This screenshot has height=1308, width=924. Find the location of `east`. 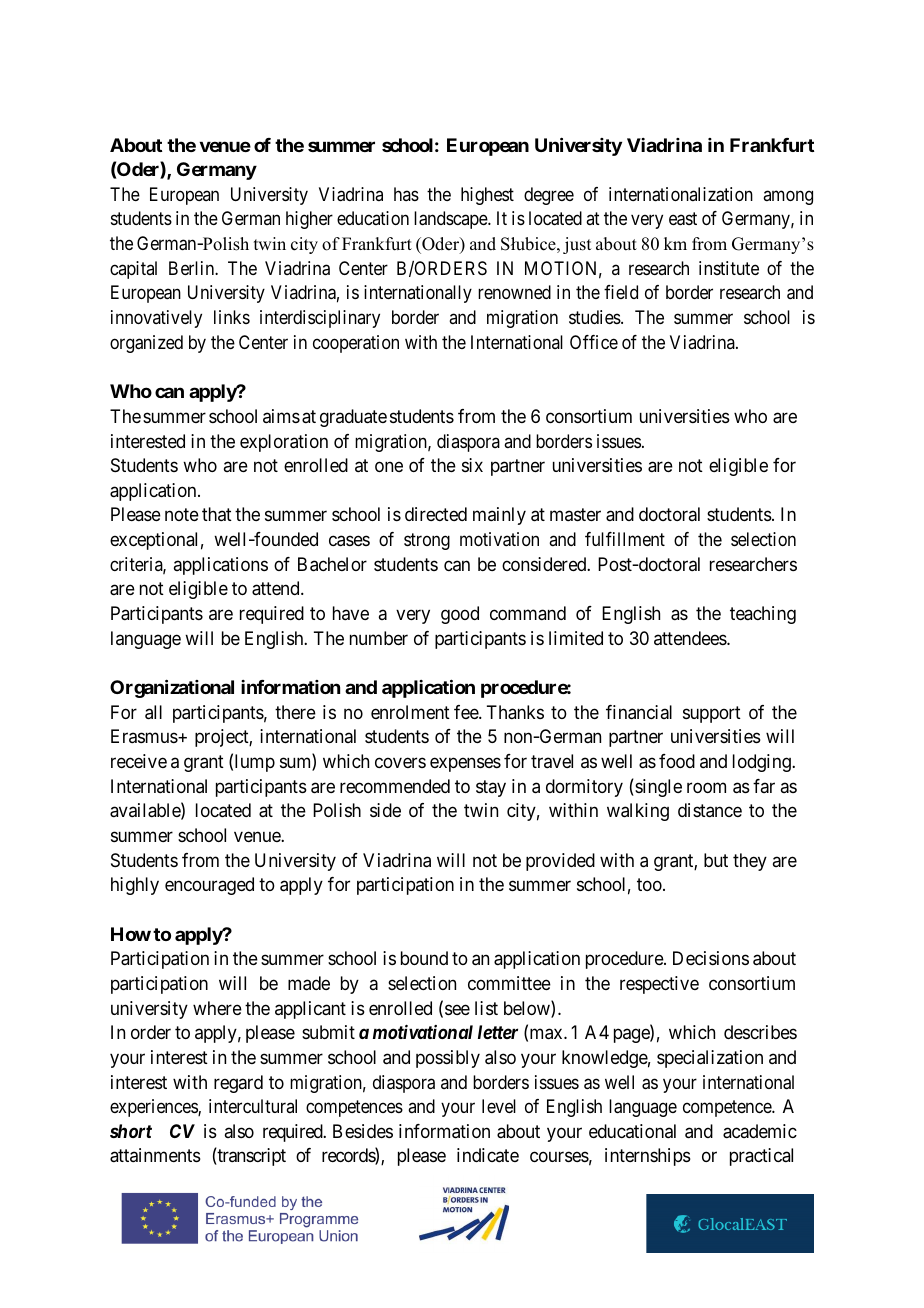

east is located at coordinates (683, 219).
